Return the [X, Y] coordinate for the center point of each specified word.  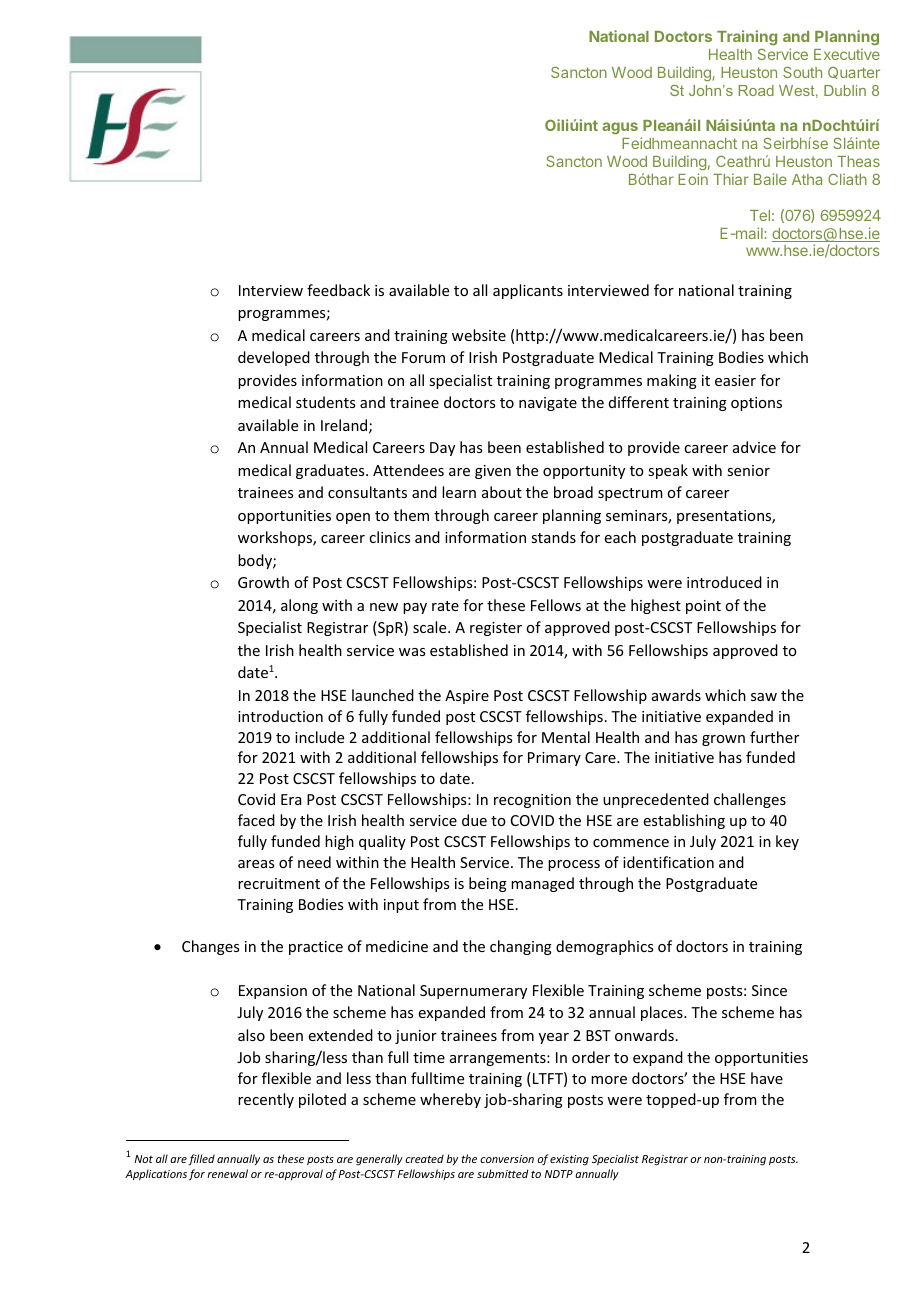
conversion [507, 1159]
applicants [528, 291]
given [493, 472]
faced [256, 820]
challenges [750, 800]
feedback [338, 290]
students [325, 402]
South [802, 72]
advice [754, 447]
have [767, 1078]
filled [201, 1159]
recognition [532, 801]
